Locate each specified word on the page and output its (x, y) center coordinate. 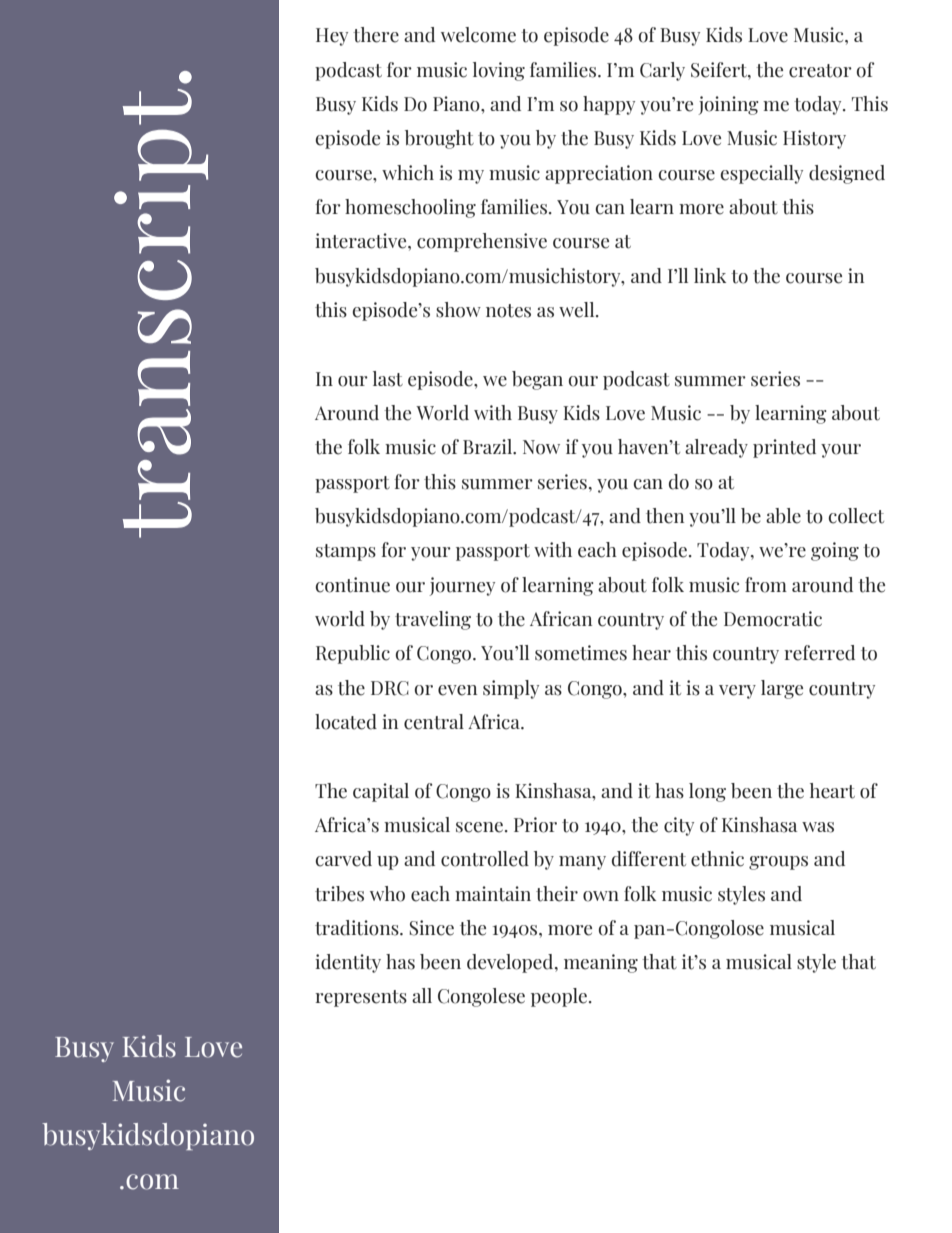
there (376, 35)
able (783, 516)
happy (609, 105)
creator (820, 71)
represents (361, 998)
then (665, 516)
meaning (601, 963)
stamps (346, 552)
